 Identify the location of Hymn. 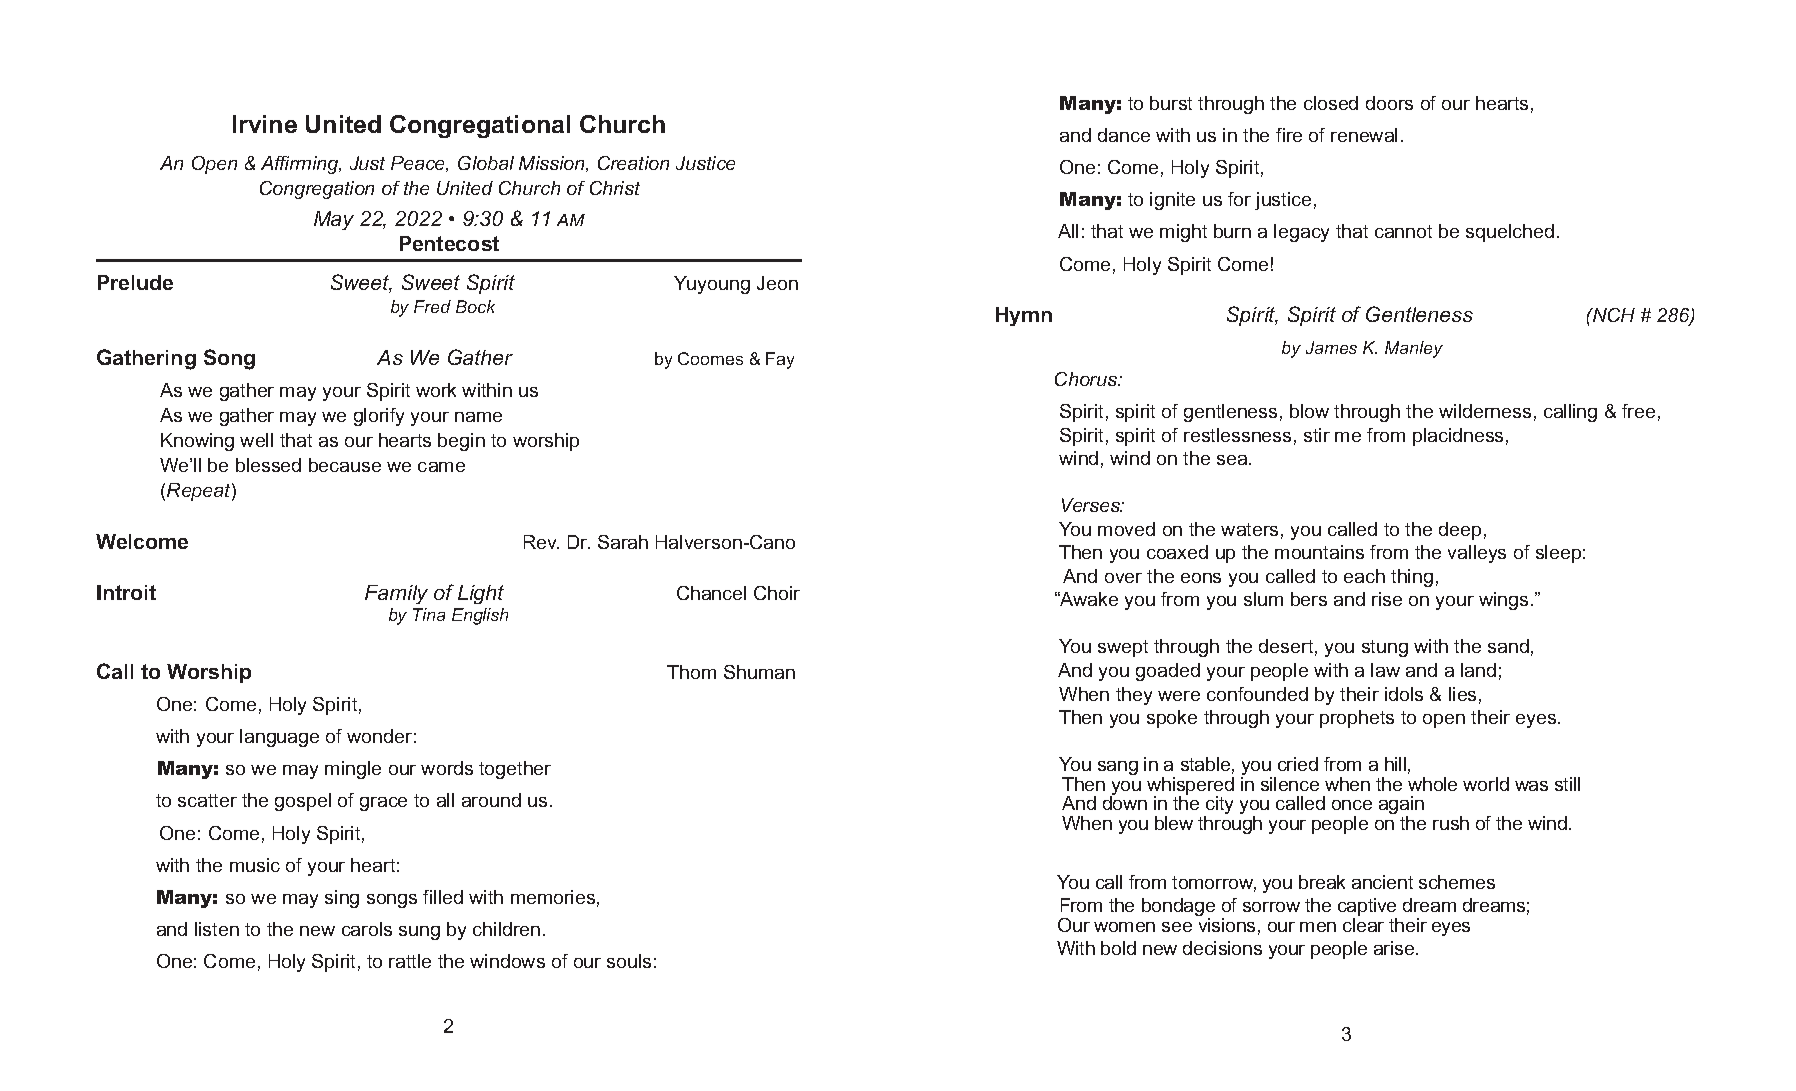
(1024, 316).
